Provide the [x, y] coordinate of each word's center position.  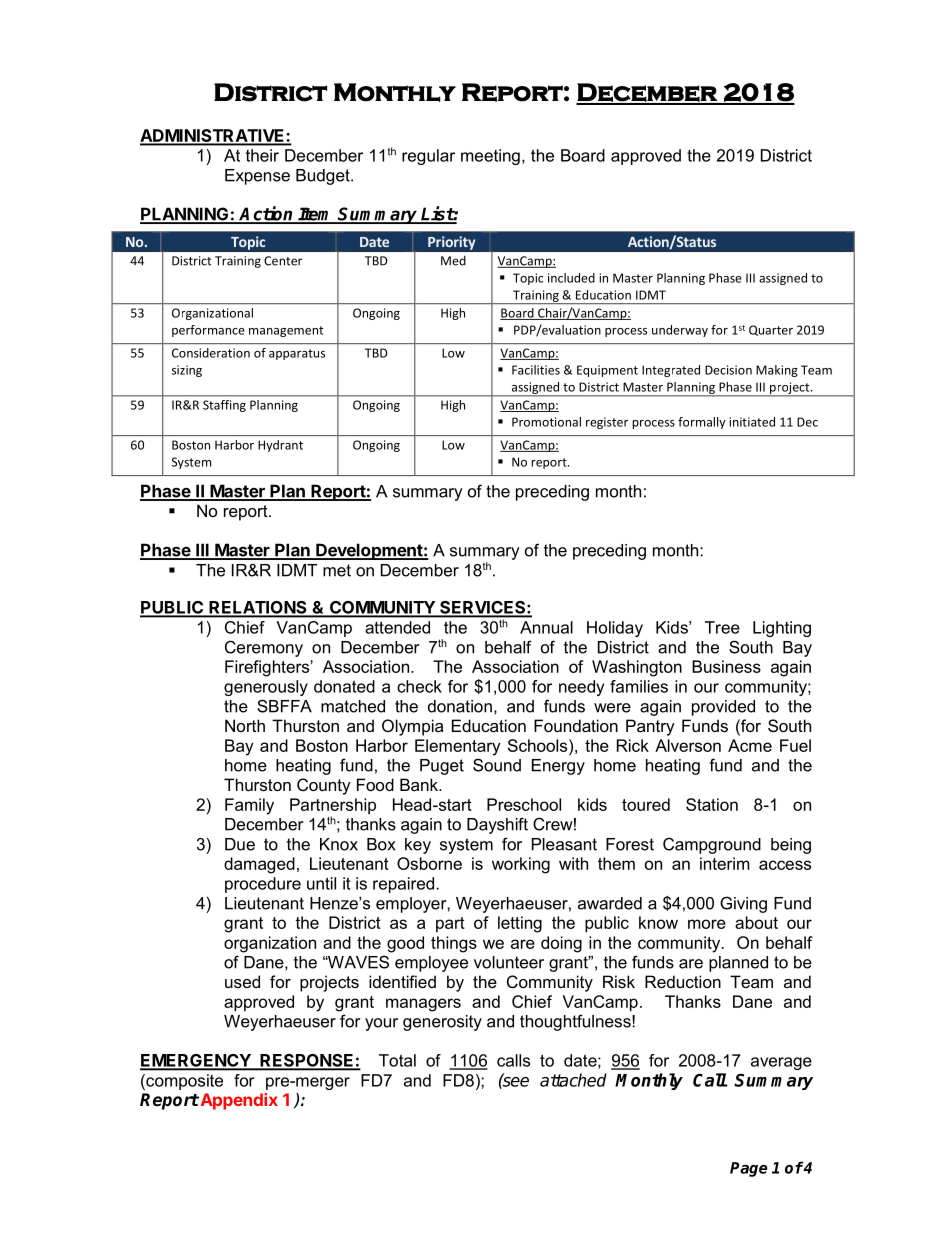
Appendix [238, 1101]
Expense [257, 177]
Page [749, 1169]
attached [573, 1080]
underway [680, 331]
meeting [490, 157]
